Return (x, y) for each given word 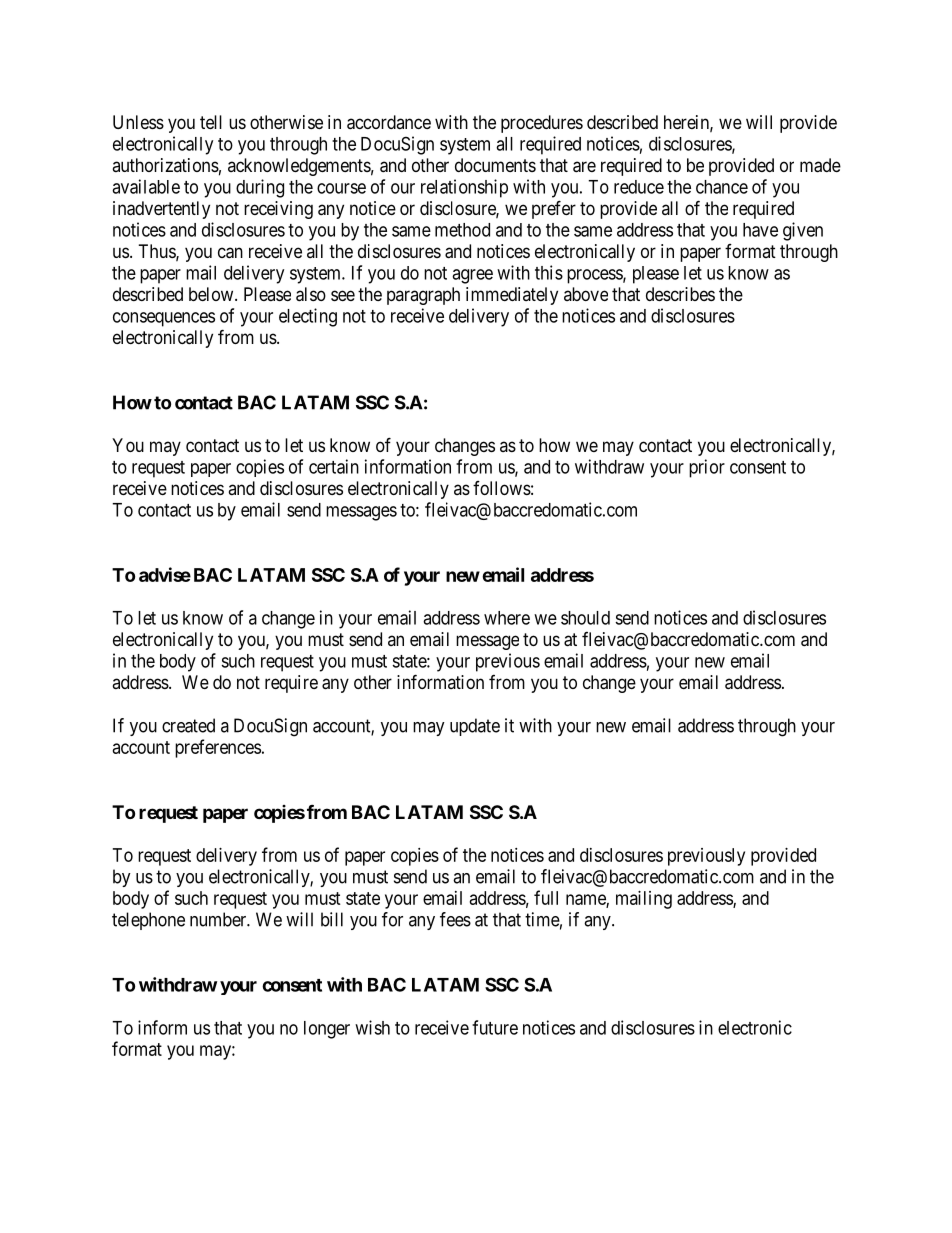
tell (211, 122)
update (475, 727)
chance (722, 187)
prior (707, 468)
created (188, 725)
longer (327, 1030)
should (585, 618)
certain (334, 466)
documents (495, 165)
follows (502, 488)
